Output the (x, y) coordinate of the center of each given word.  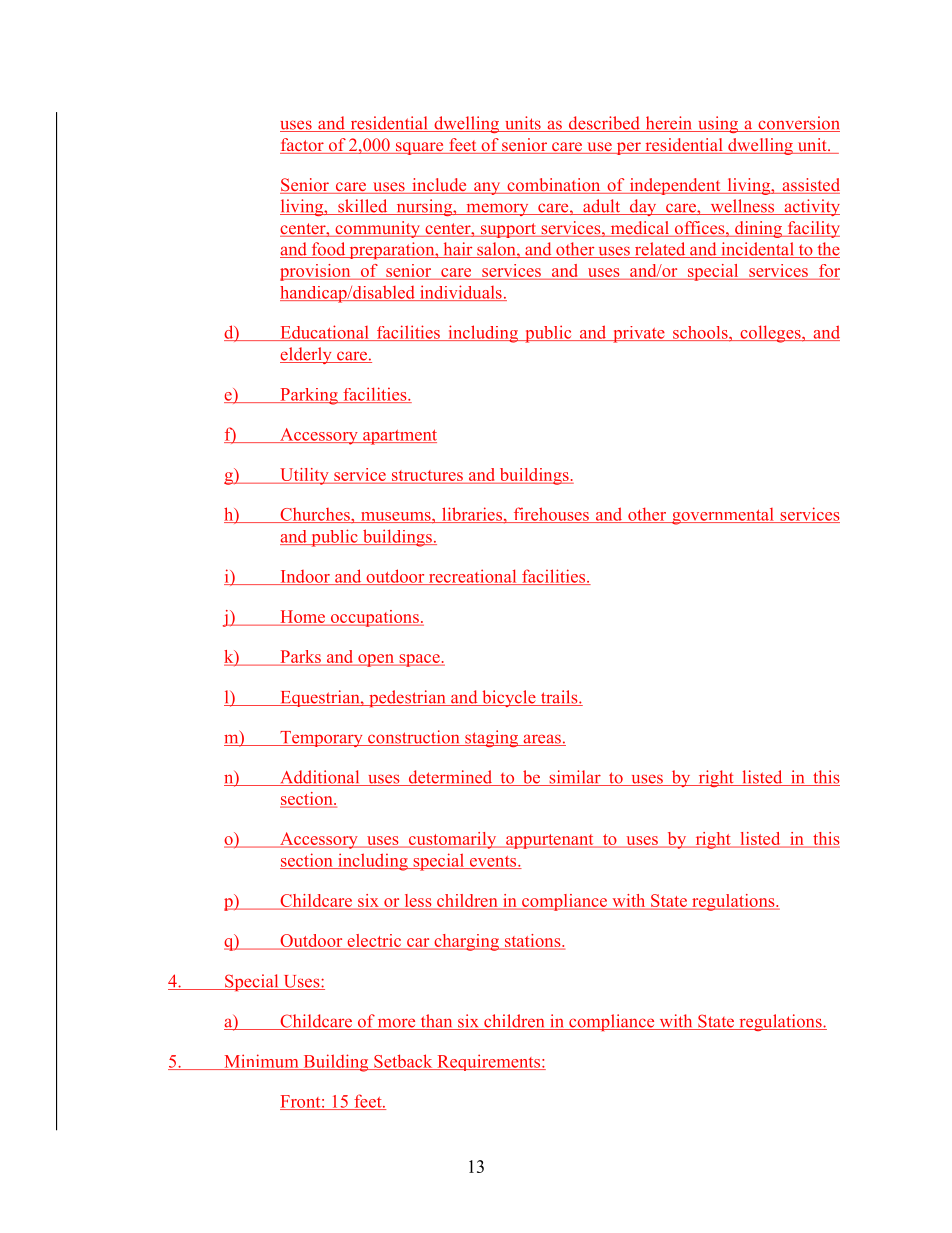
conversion (798, 124)
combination (554, 186)
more (397, 1024)
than (436, 1022)
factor (303, 146)
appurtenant (550, 841)
